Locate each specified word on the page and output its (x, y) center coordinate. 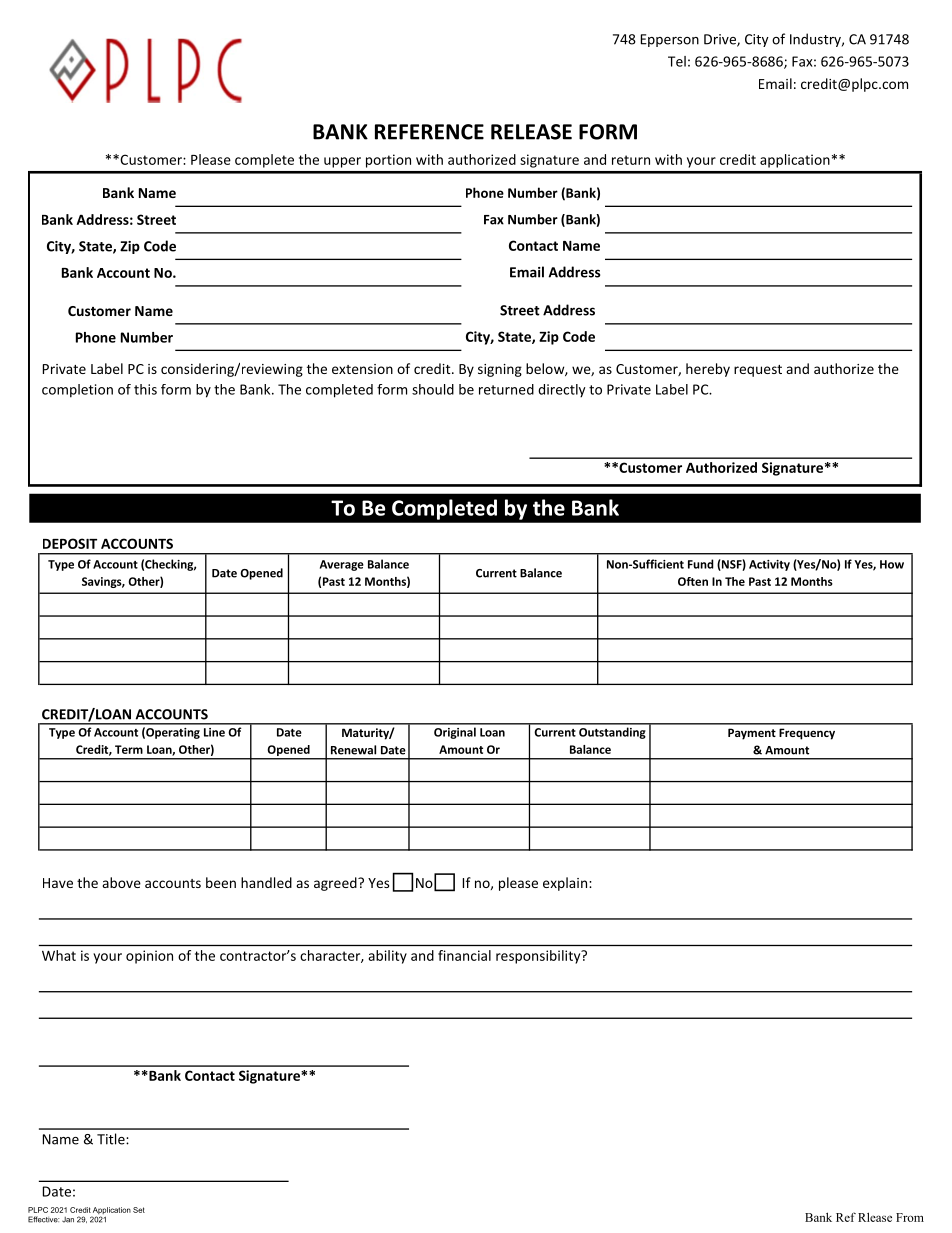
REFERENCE (429, 132)
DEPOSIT (70, 543)
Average (342, 565)
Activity (769, 565)
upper (342, 162)
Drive (721, 40)
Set (139, 1210)
